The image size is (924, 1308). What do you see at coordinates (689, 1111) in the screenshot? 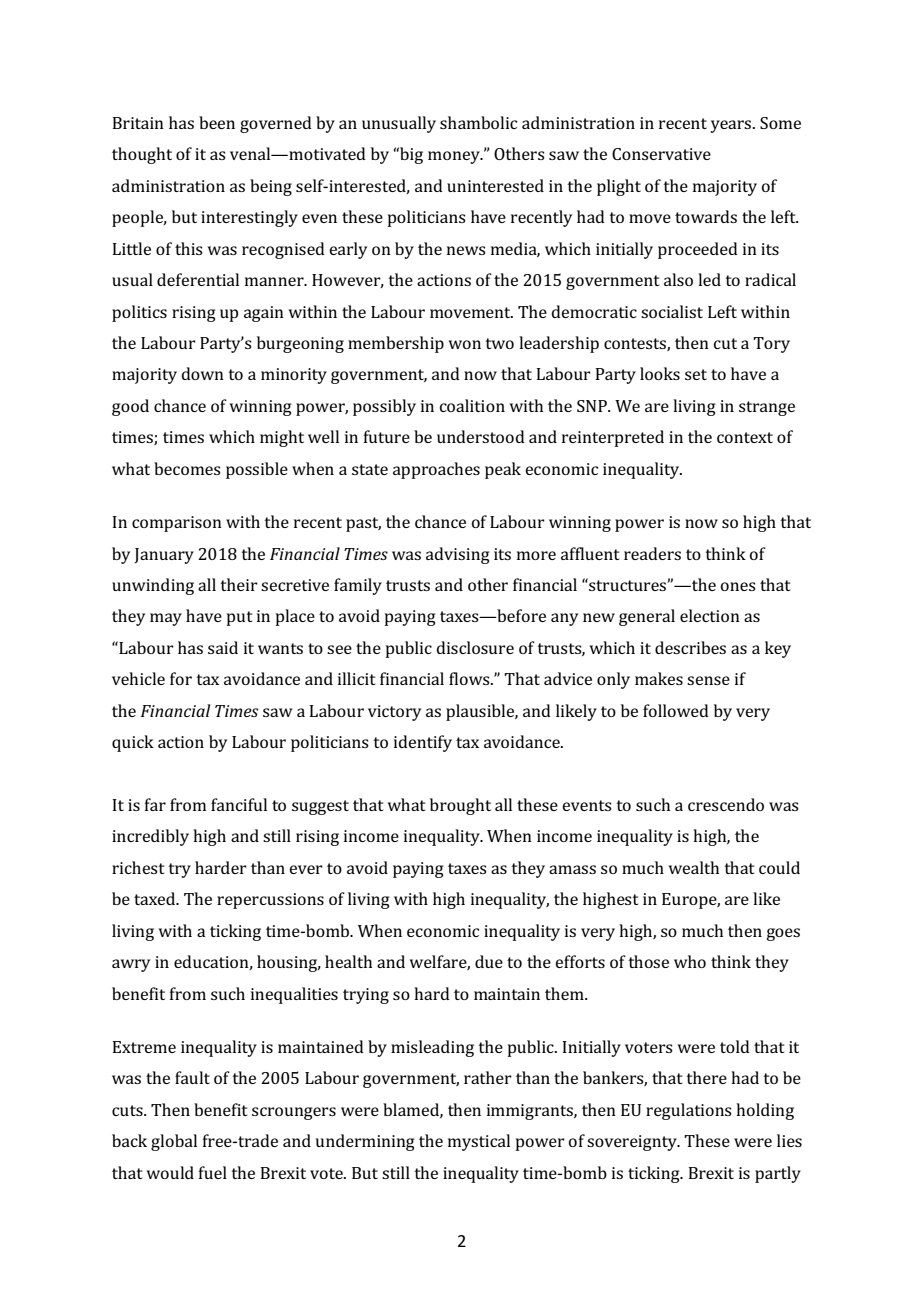
I see `regulations` at bounding box center [689, 1111].
